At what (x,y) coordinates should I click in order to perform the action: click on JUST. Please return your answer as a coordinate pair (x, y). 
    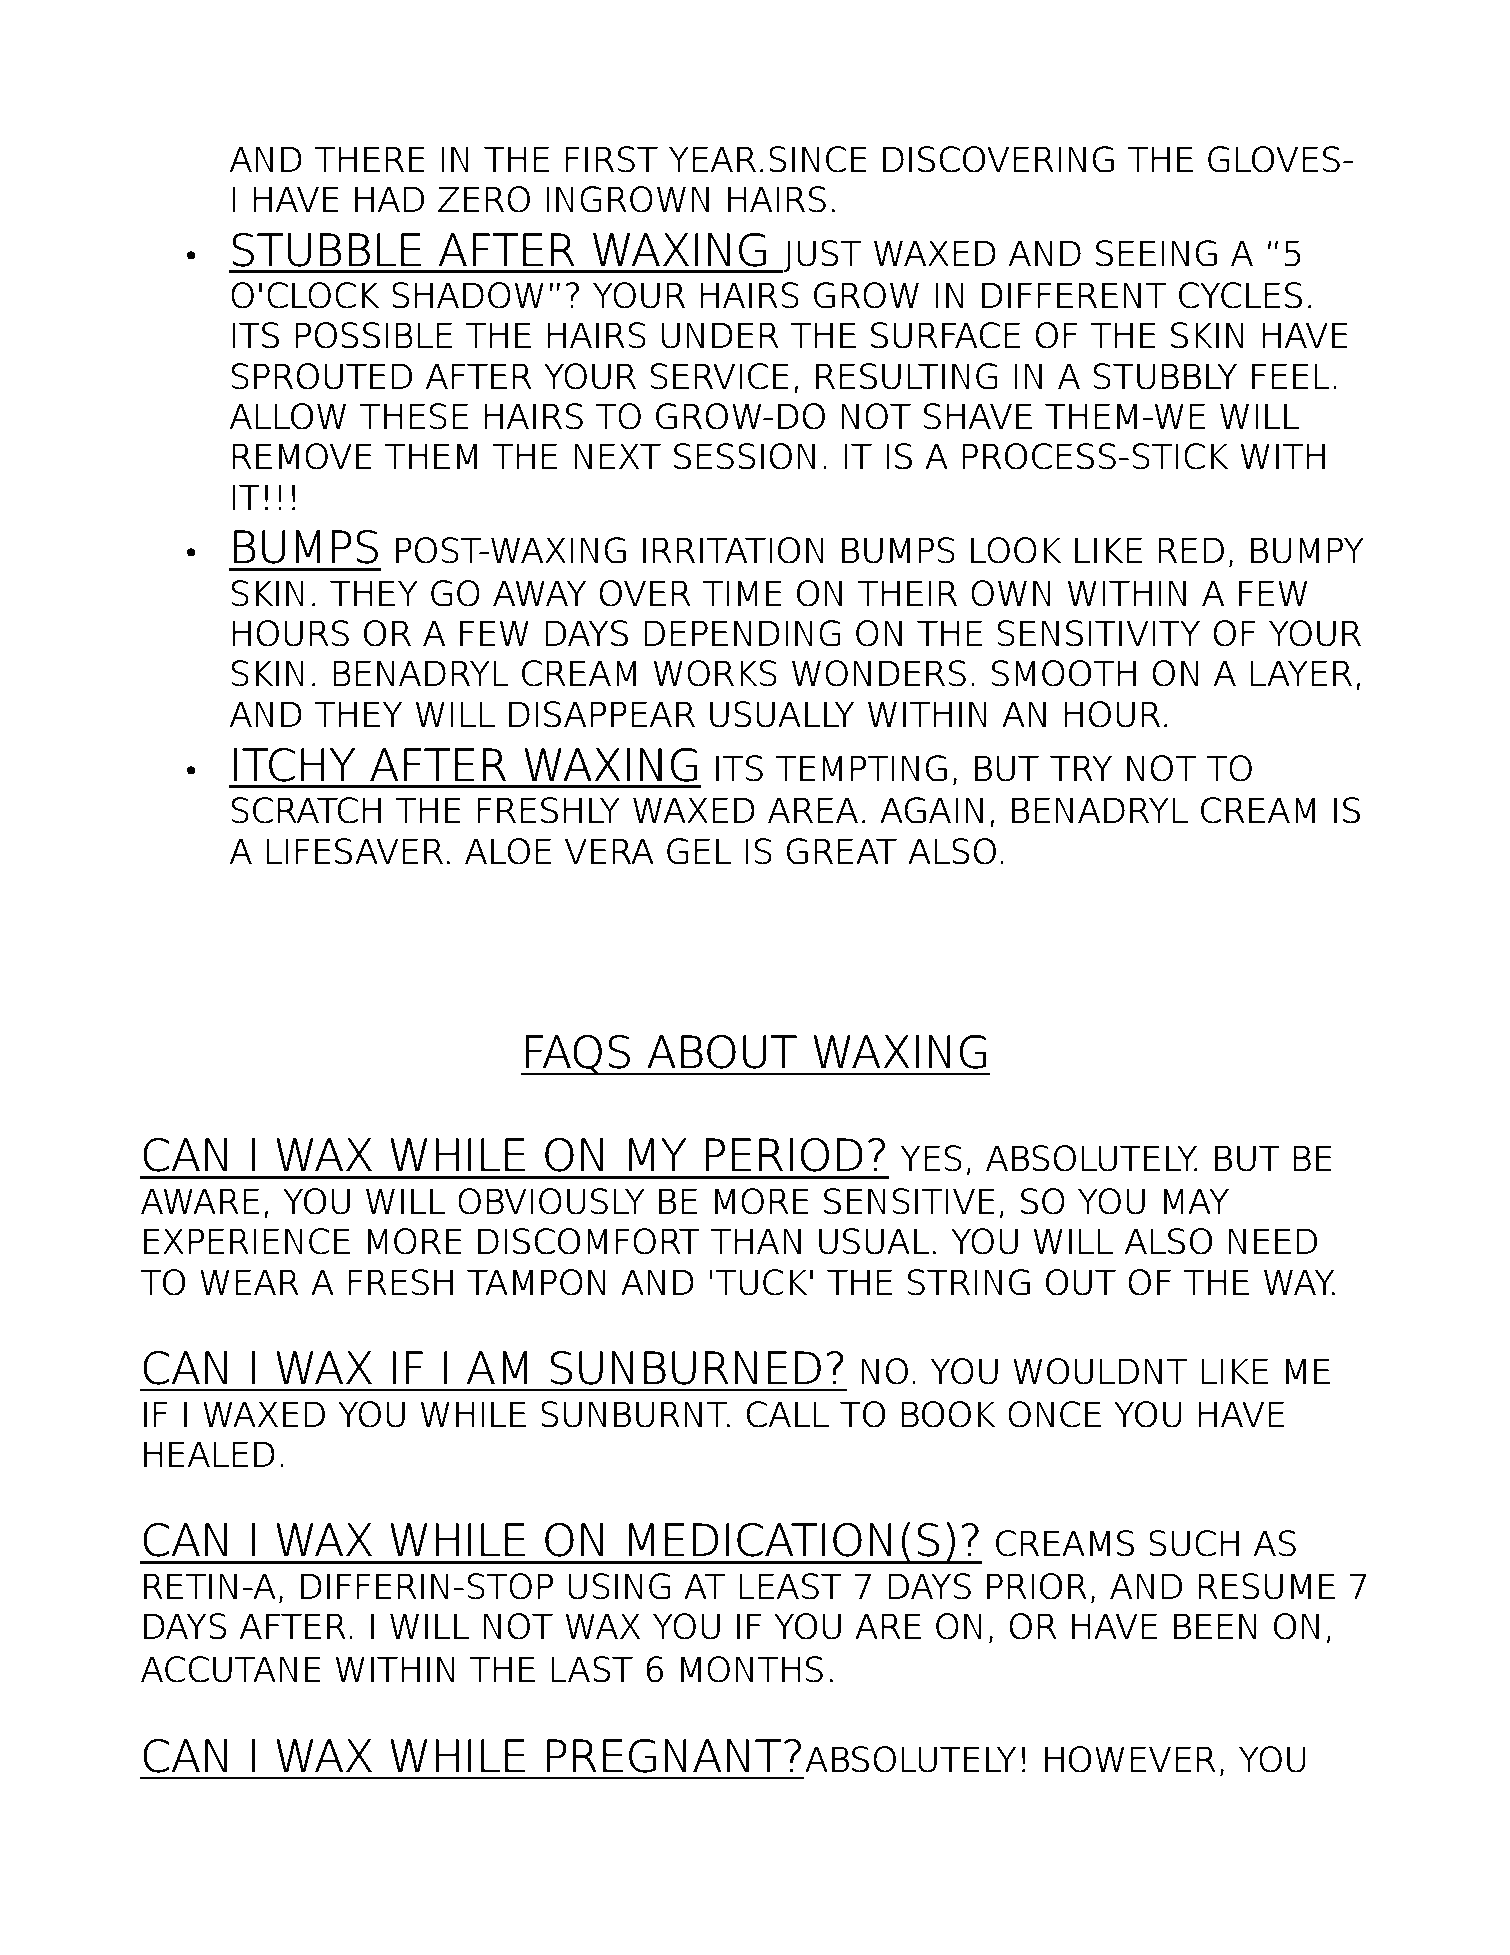
    Looking at the image, I should click on (821, 256).
